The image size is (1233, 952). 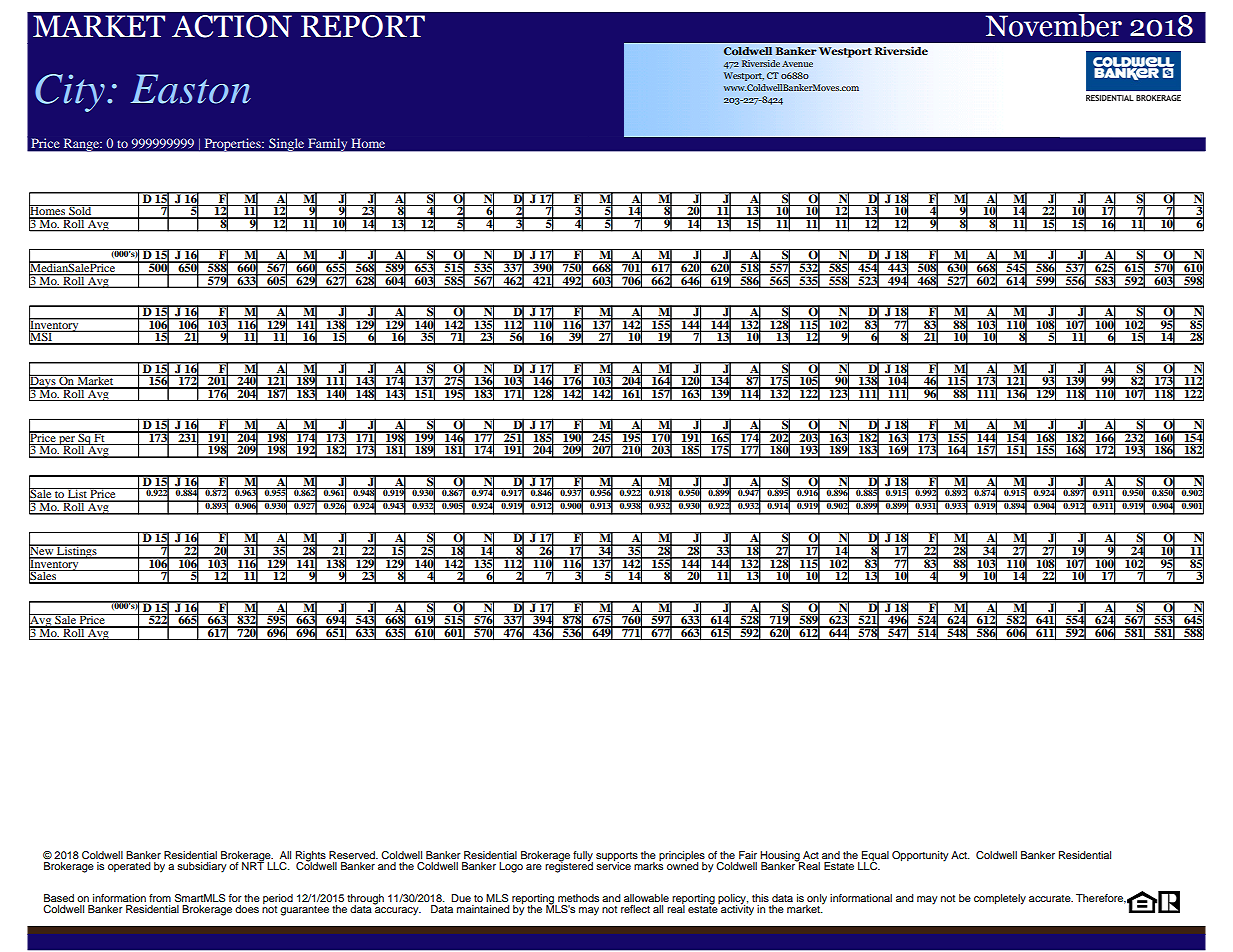 I want to click on Easton, so click(x=190, y=89).
